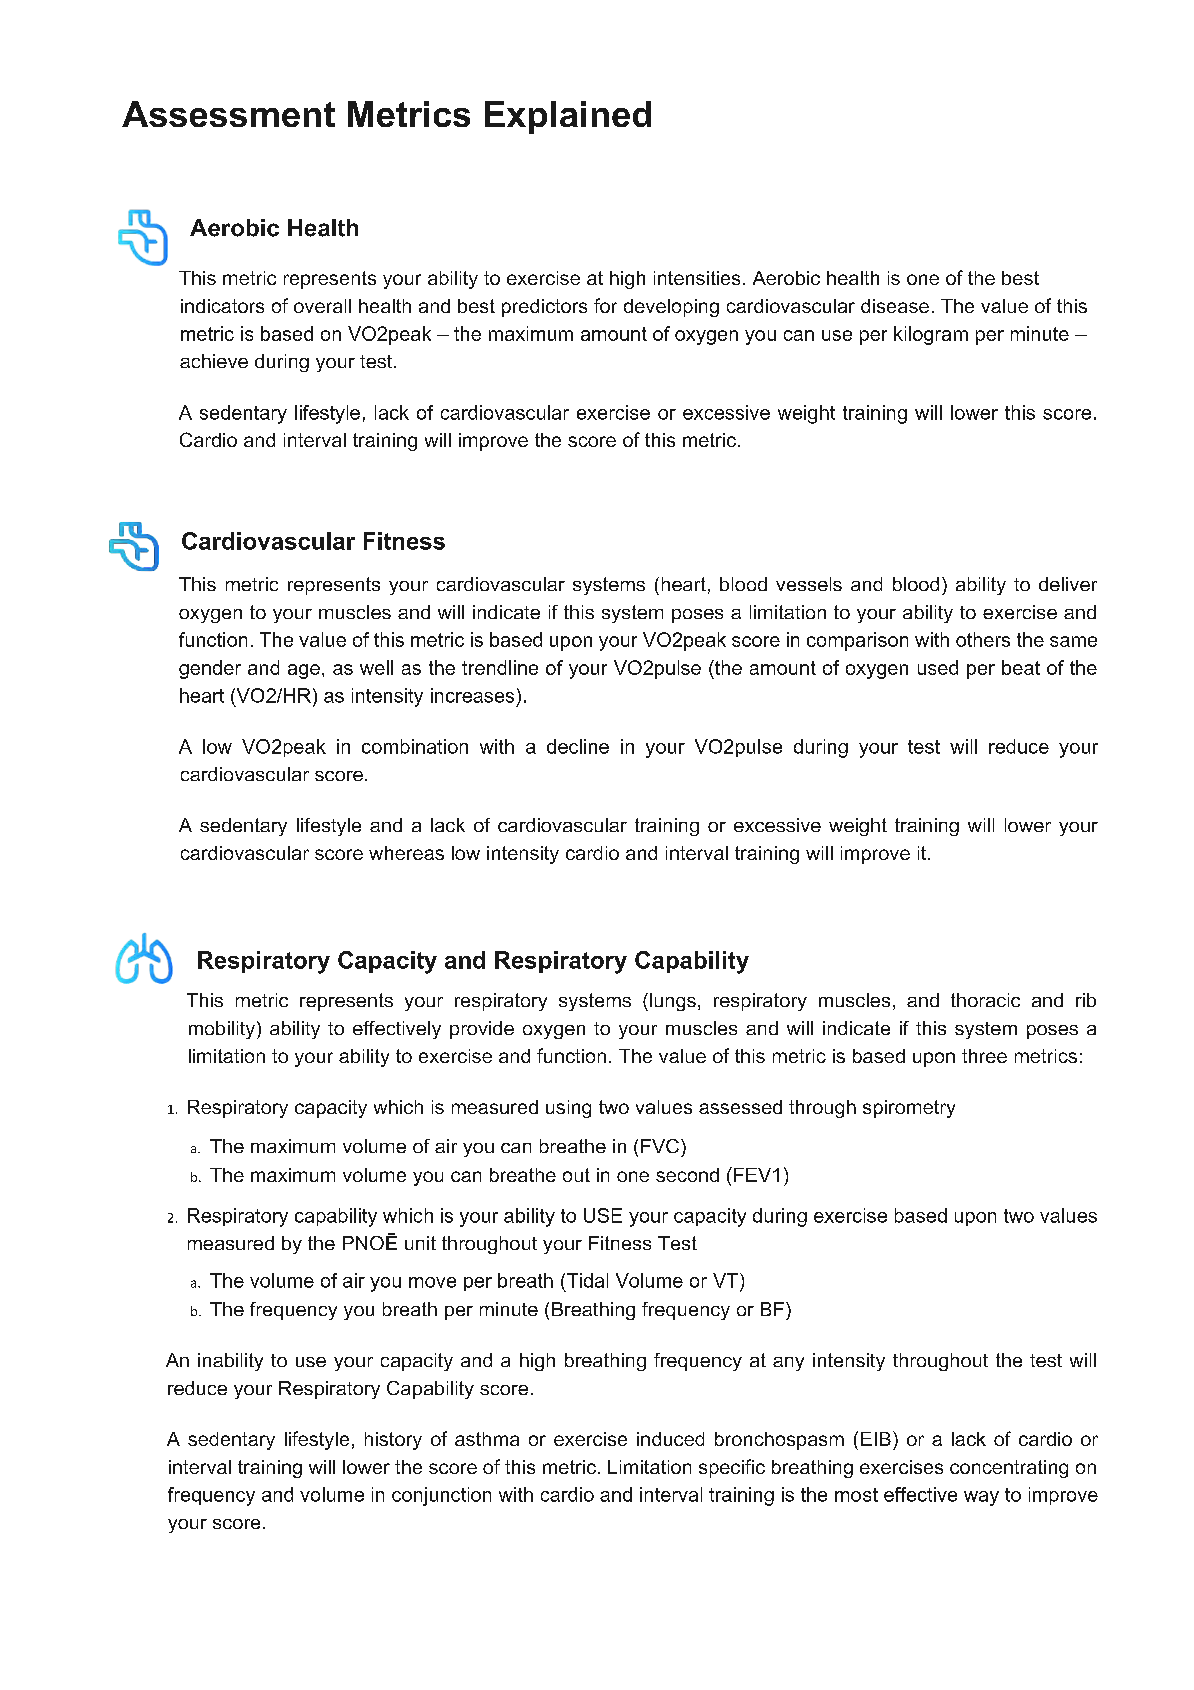  I want to click on disease, so click(895, 306).
